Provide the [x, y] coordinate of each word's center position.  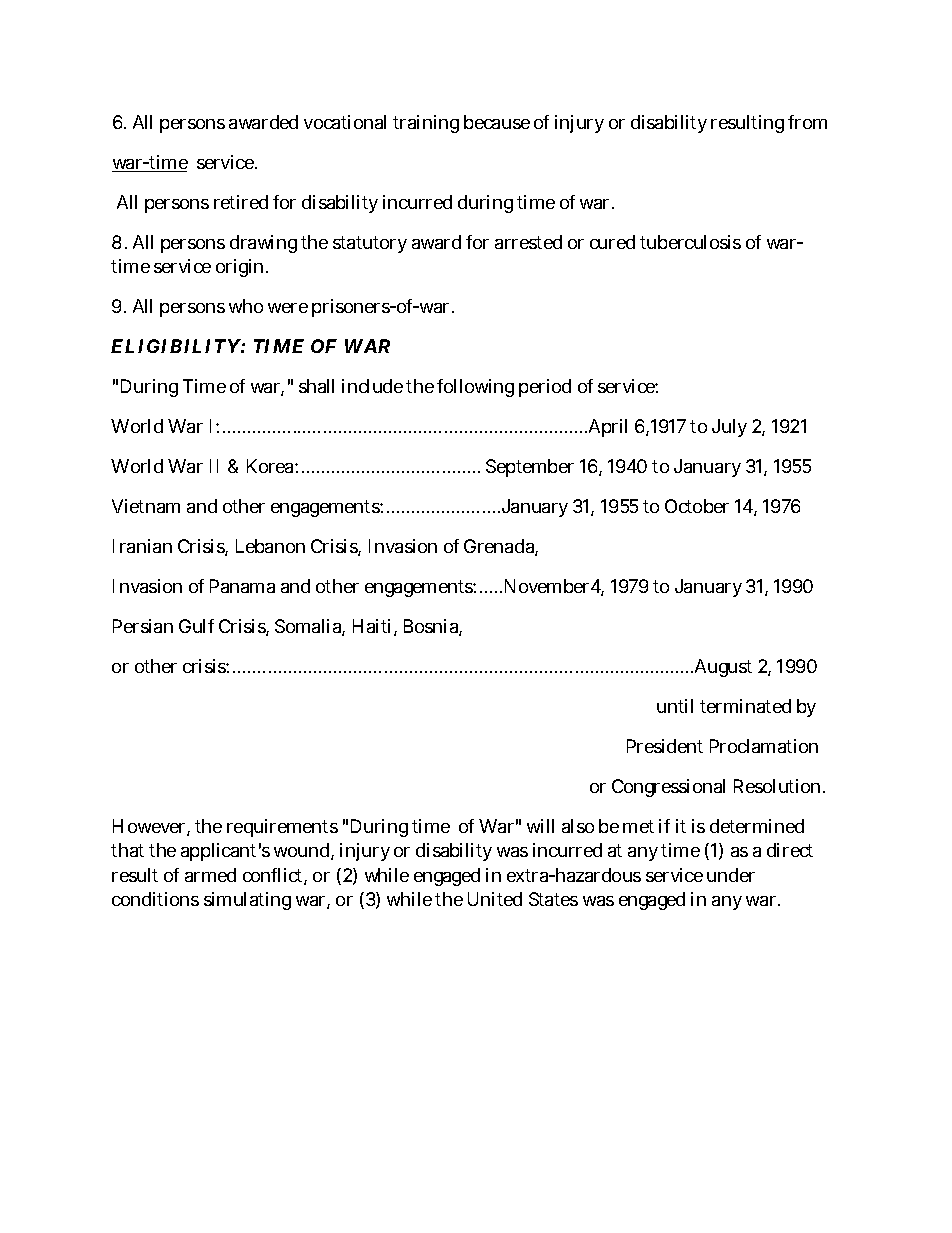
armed [210, 875]
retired [241, 202]
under [731, 875]
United [495, 899]
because [497, 122]
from [807, 122]
